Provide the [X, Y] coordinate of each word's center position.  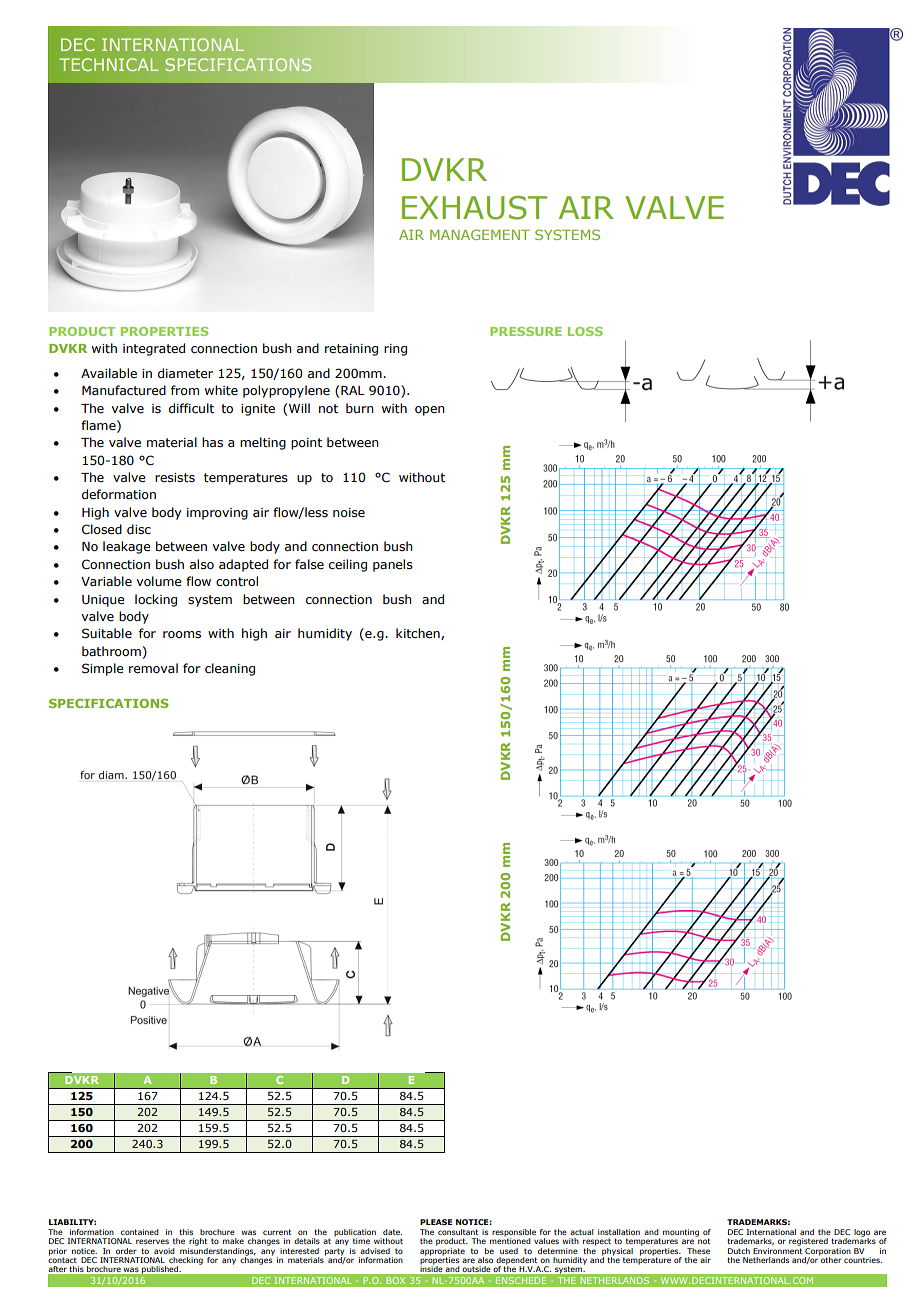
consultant [458, 1232]
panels [393, 565]
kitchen [419, 634]
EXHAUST [474, 208]
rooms [182, 634]
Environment [777, 1249]
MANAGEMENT [480, 234]
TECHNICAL [109, 64]
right [198, 1242]
